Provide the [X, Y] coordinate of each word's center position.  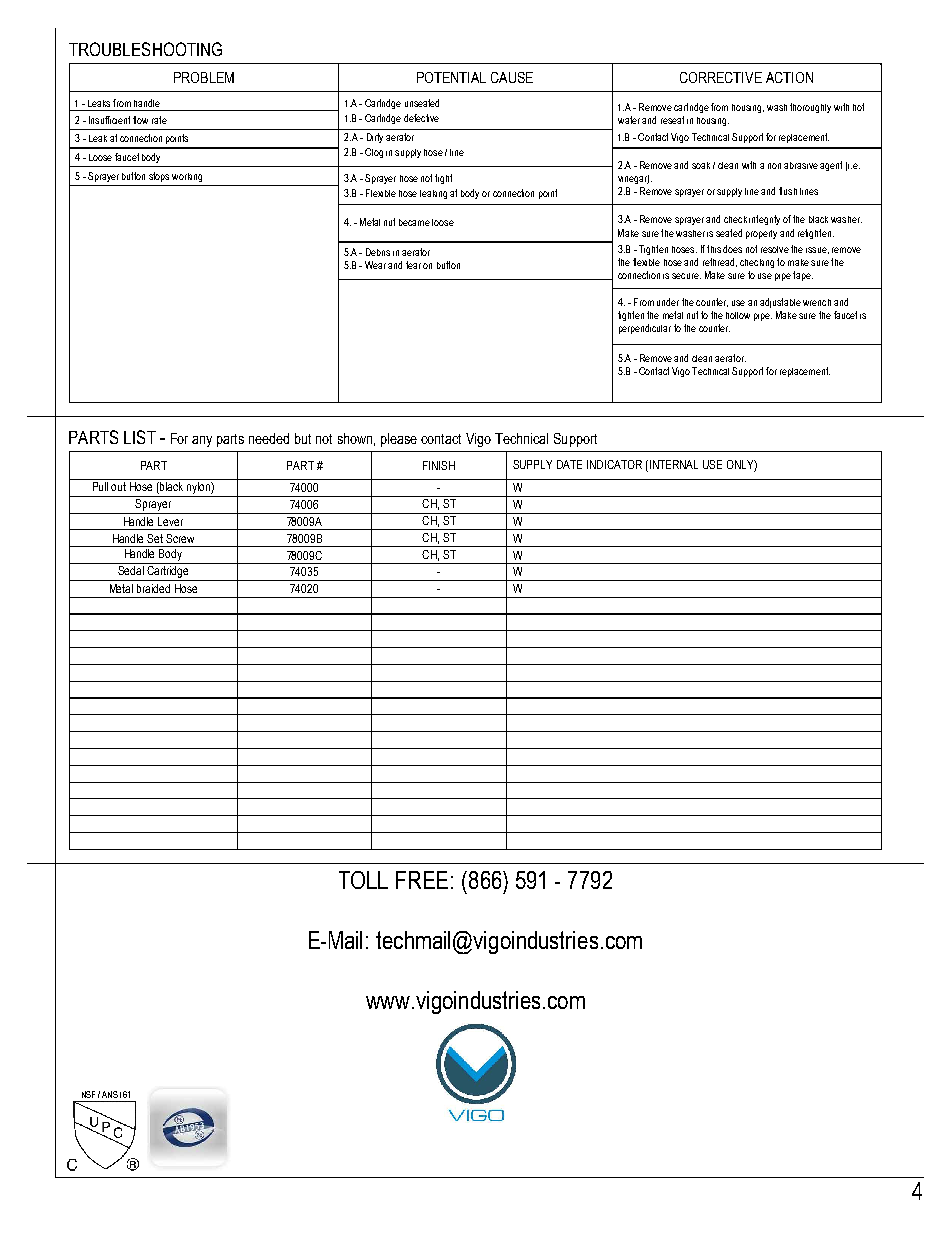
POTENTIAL [451, 77]
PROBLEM [204, 77]
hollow [738, 315]
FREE [422, 880]
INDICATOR [614, 464]
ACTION [789, 77]
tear [413, 265]
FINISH [439, 465]
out [118, 486]
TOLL [363, 880]
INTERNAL [672, 464]
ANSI [111, 1094]
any [202, 441]
